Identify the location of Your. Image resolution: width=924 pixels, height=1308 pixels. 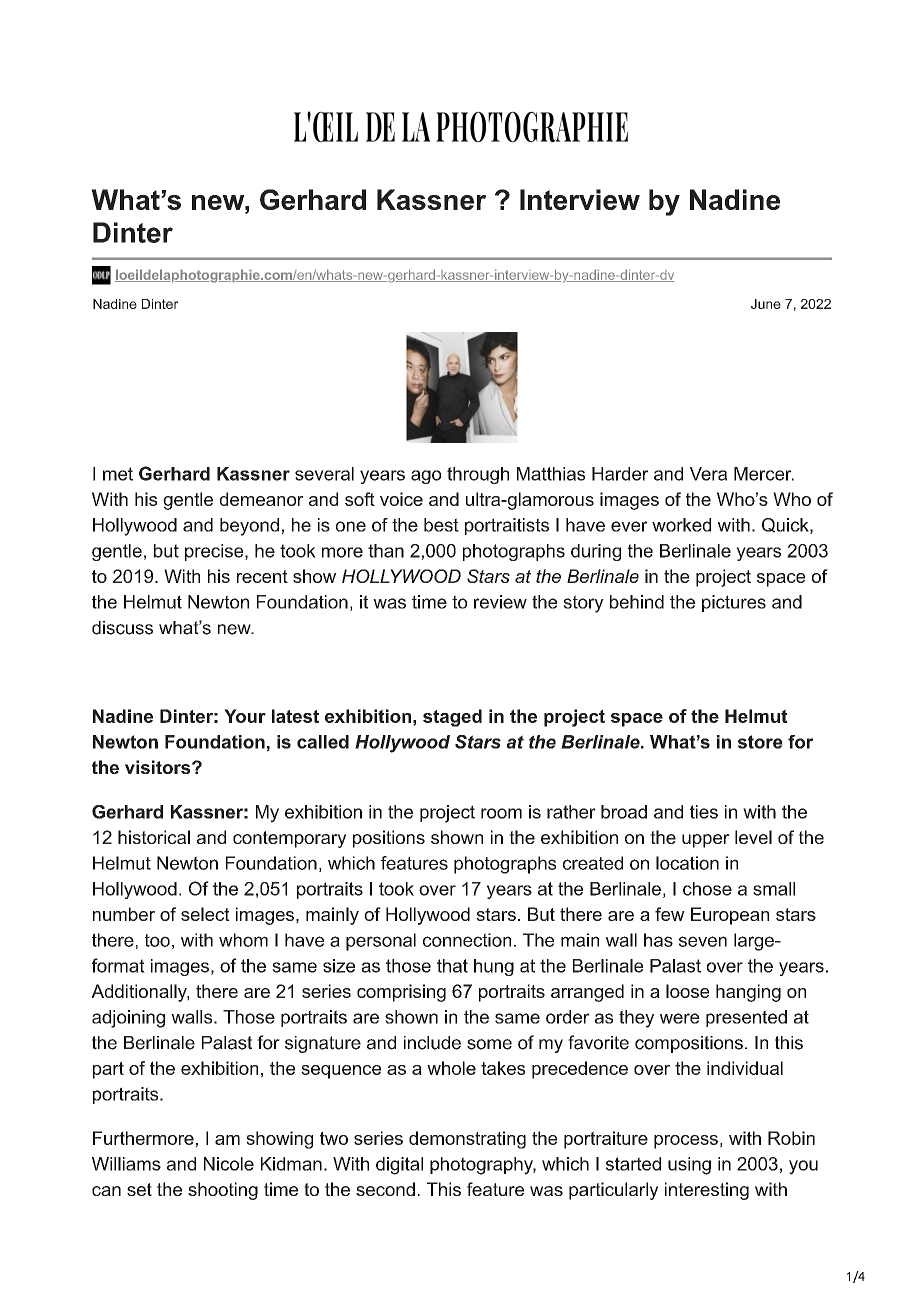
(245, 716).
